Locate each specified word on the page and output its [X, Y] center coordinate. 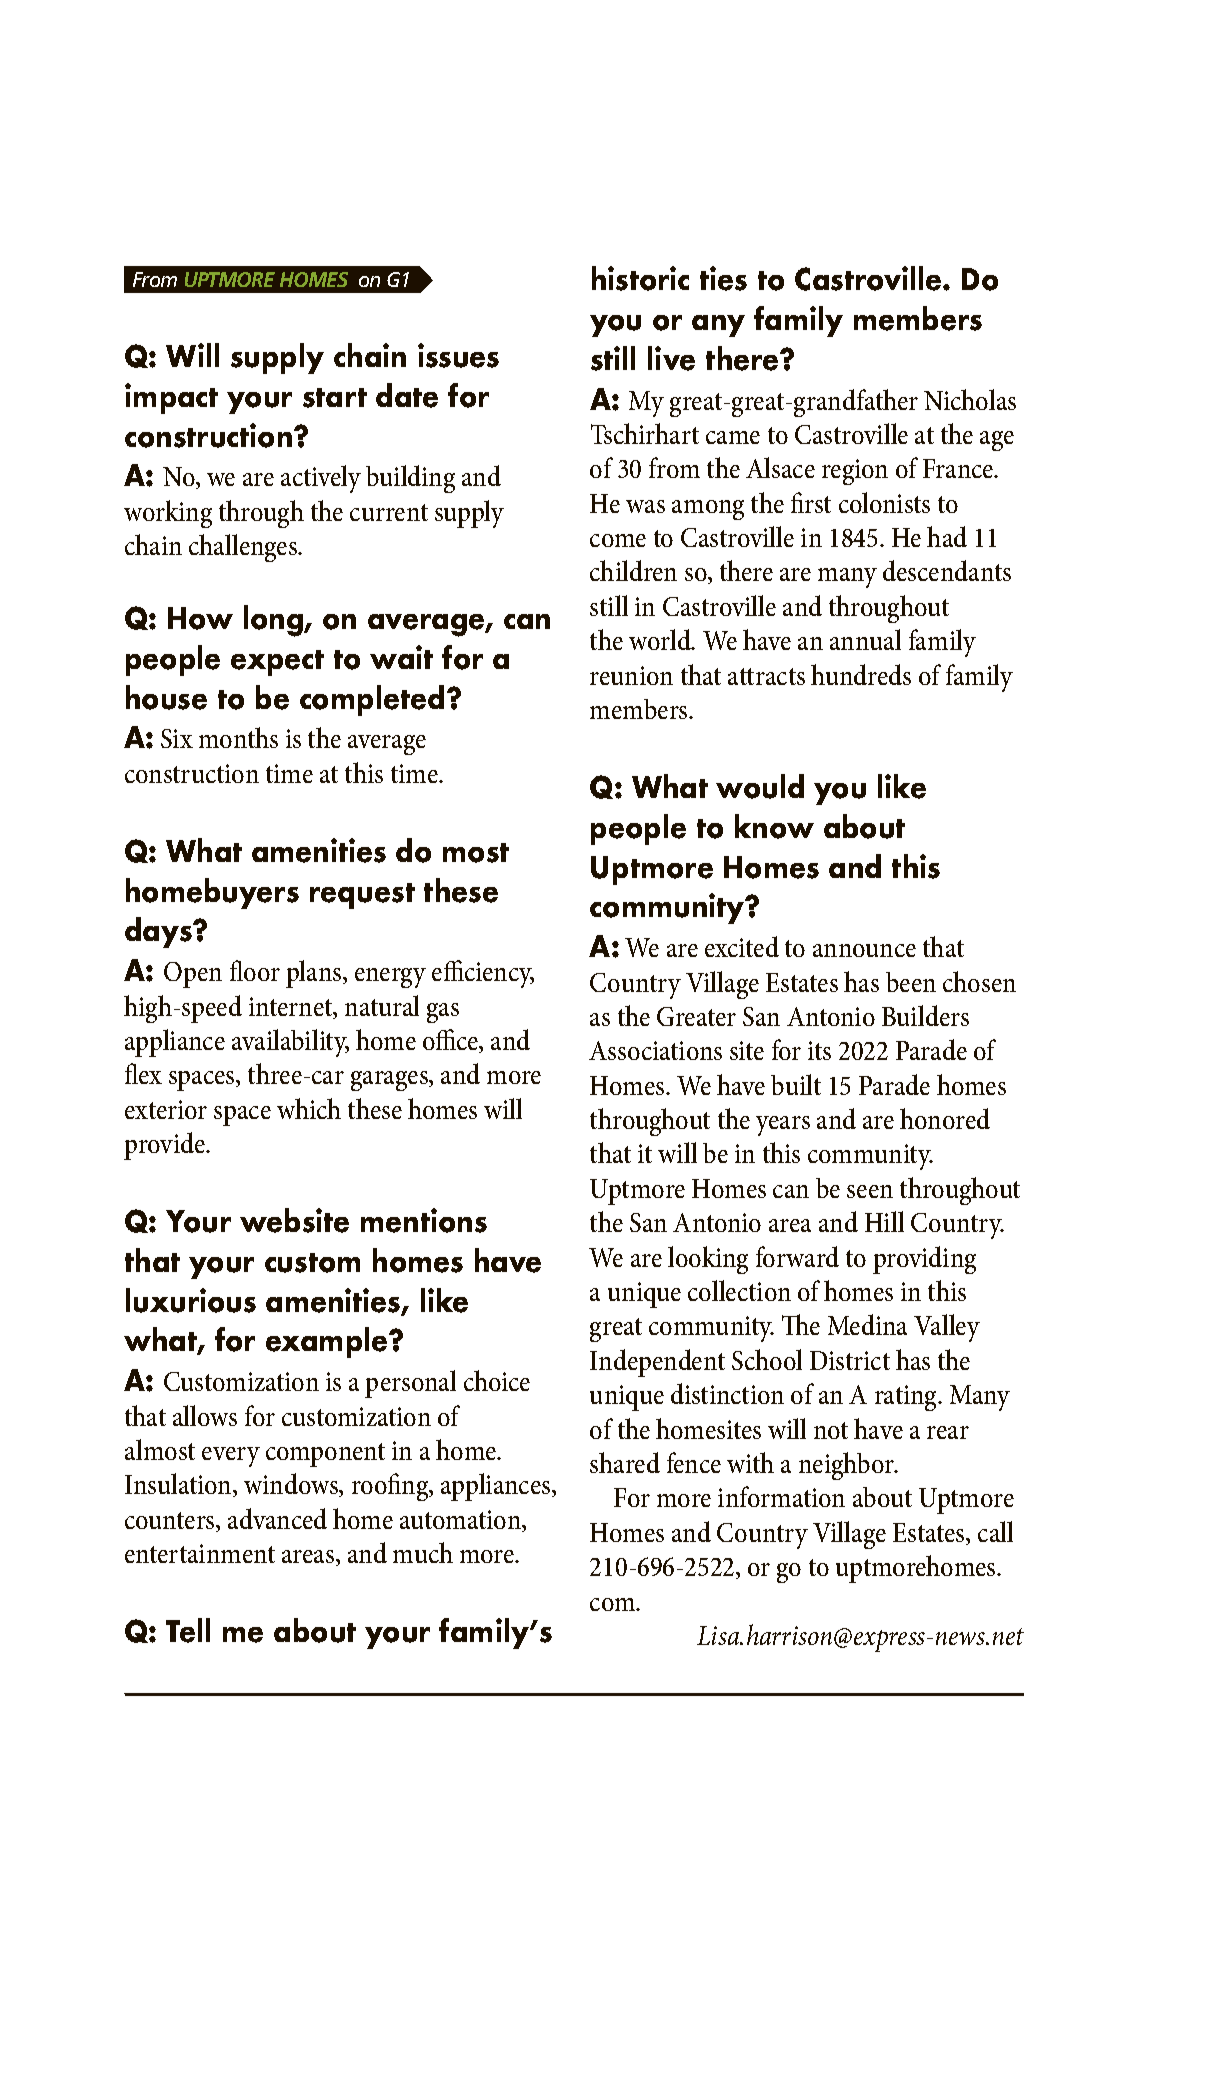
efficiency [483, 974]
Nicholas [970, 399]
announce [864, 950]
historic [640, 278]
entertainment [200, 1553]
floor [255, 970]
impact [171, 398]
